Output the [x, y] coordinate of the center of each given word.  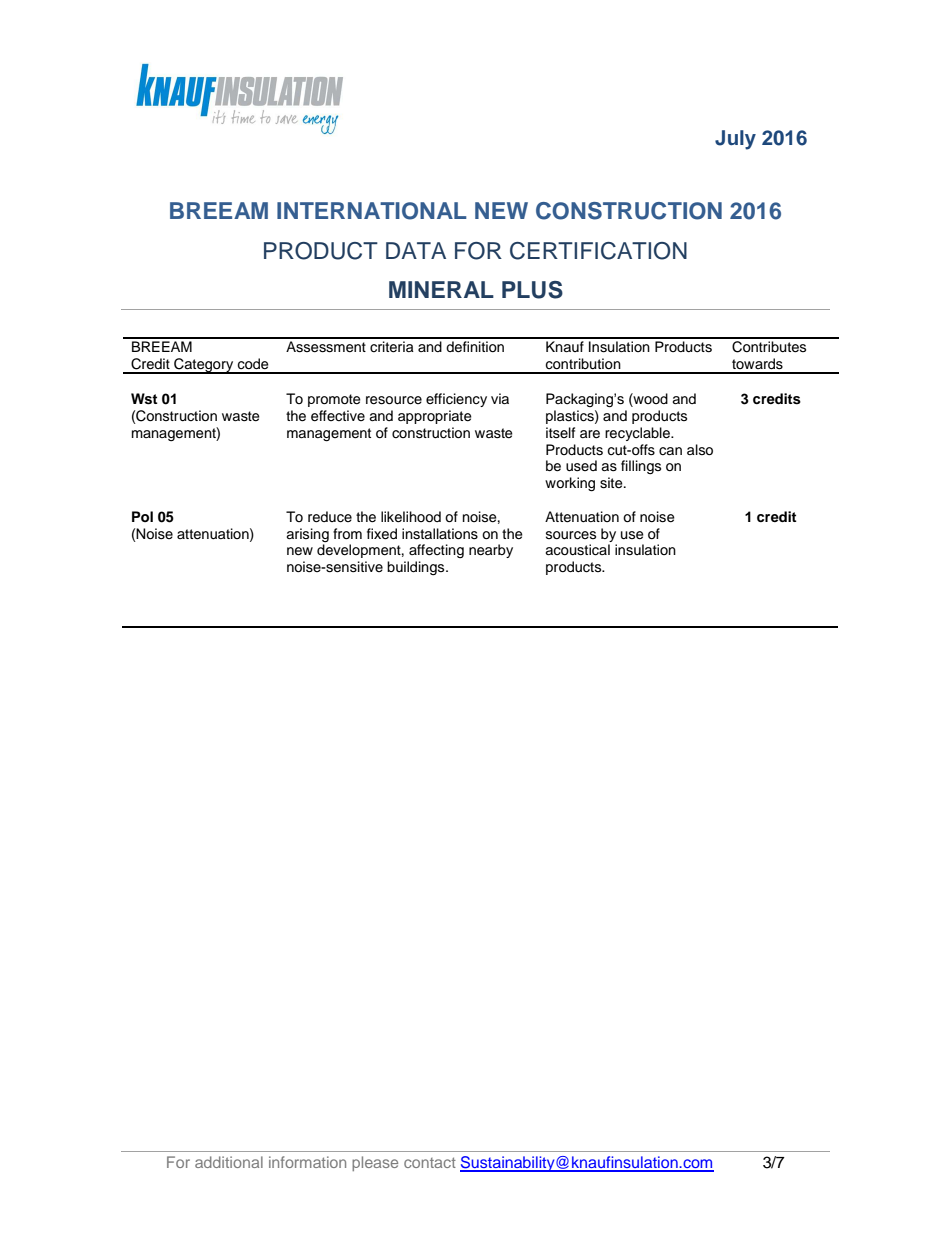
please [375, 1163]
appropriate [435, 417]
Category [204, 366]
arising [307, 535]
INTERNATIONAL [372, 211]
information [307, 1162]
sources [571, 535]
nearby [491, 551]
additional [229, 1162]
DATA [416, 250]
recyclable [638, 434]
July [735, 140]
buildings [417, 568]
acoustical [577, 550]
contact [430, 1162]
